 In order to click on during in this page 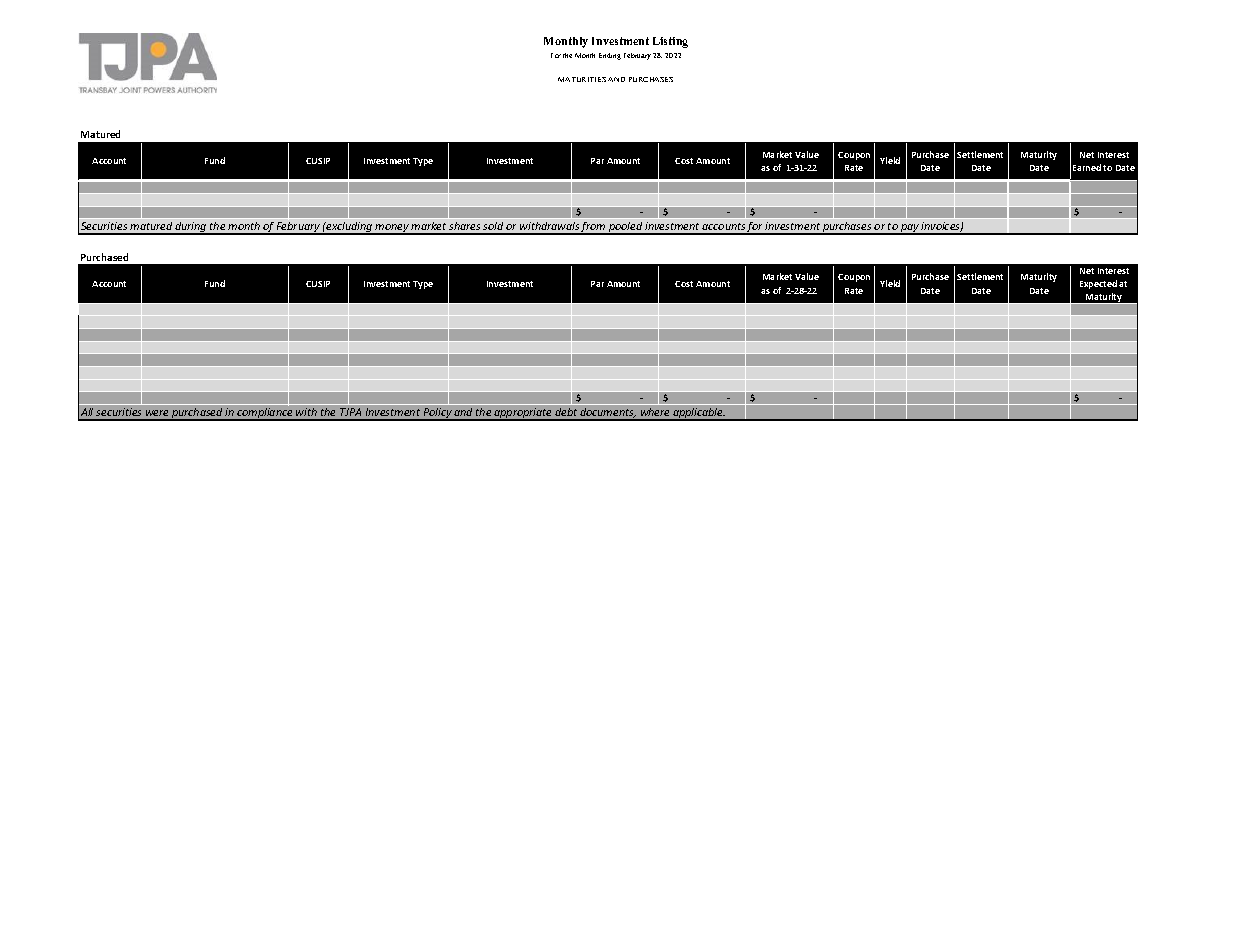, I will do `click(191, 228)`.
